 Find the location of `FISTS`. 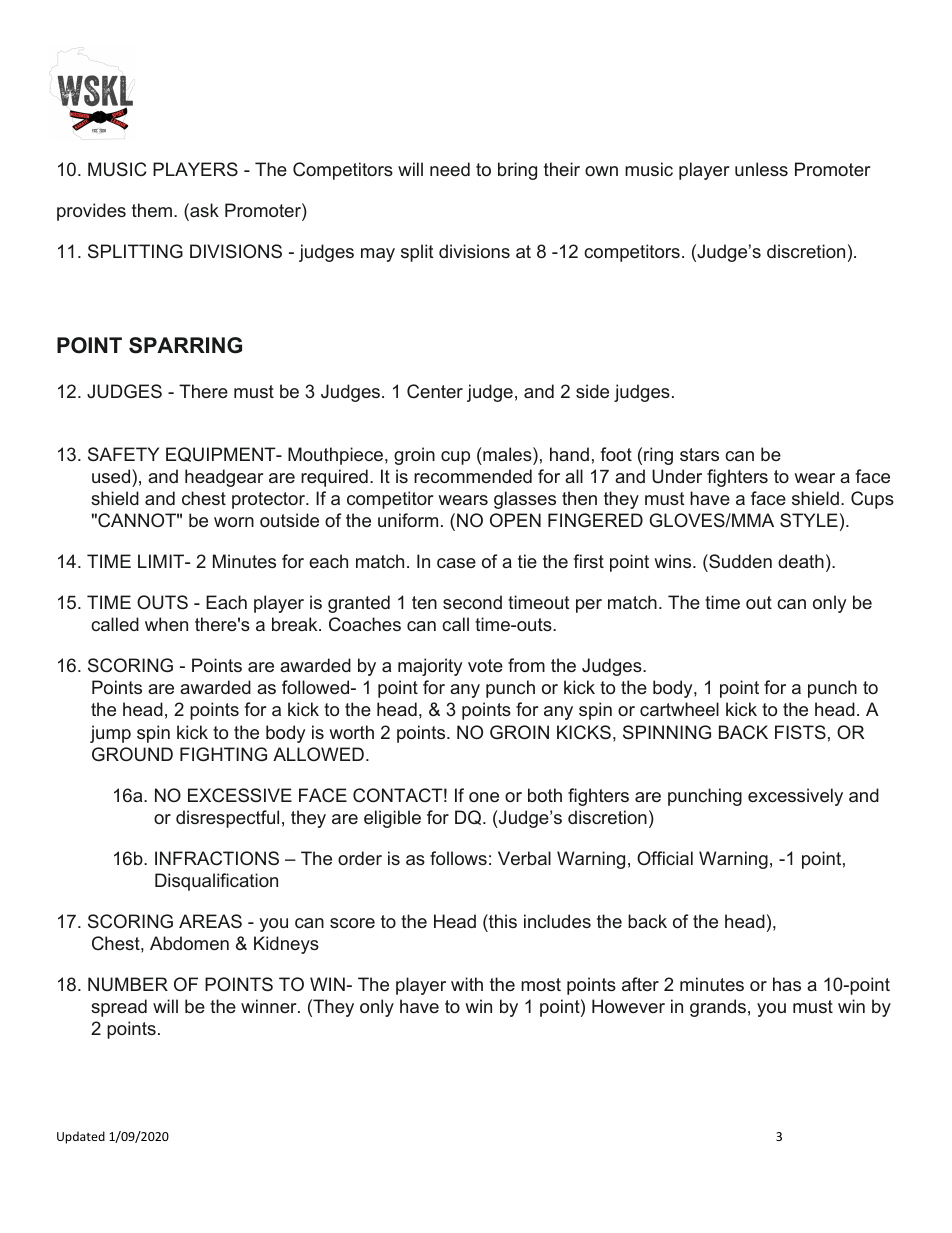

FISTS is located at coordinates (800, 732).
